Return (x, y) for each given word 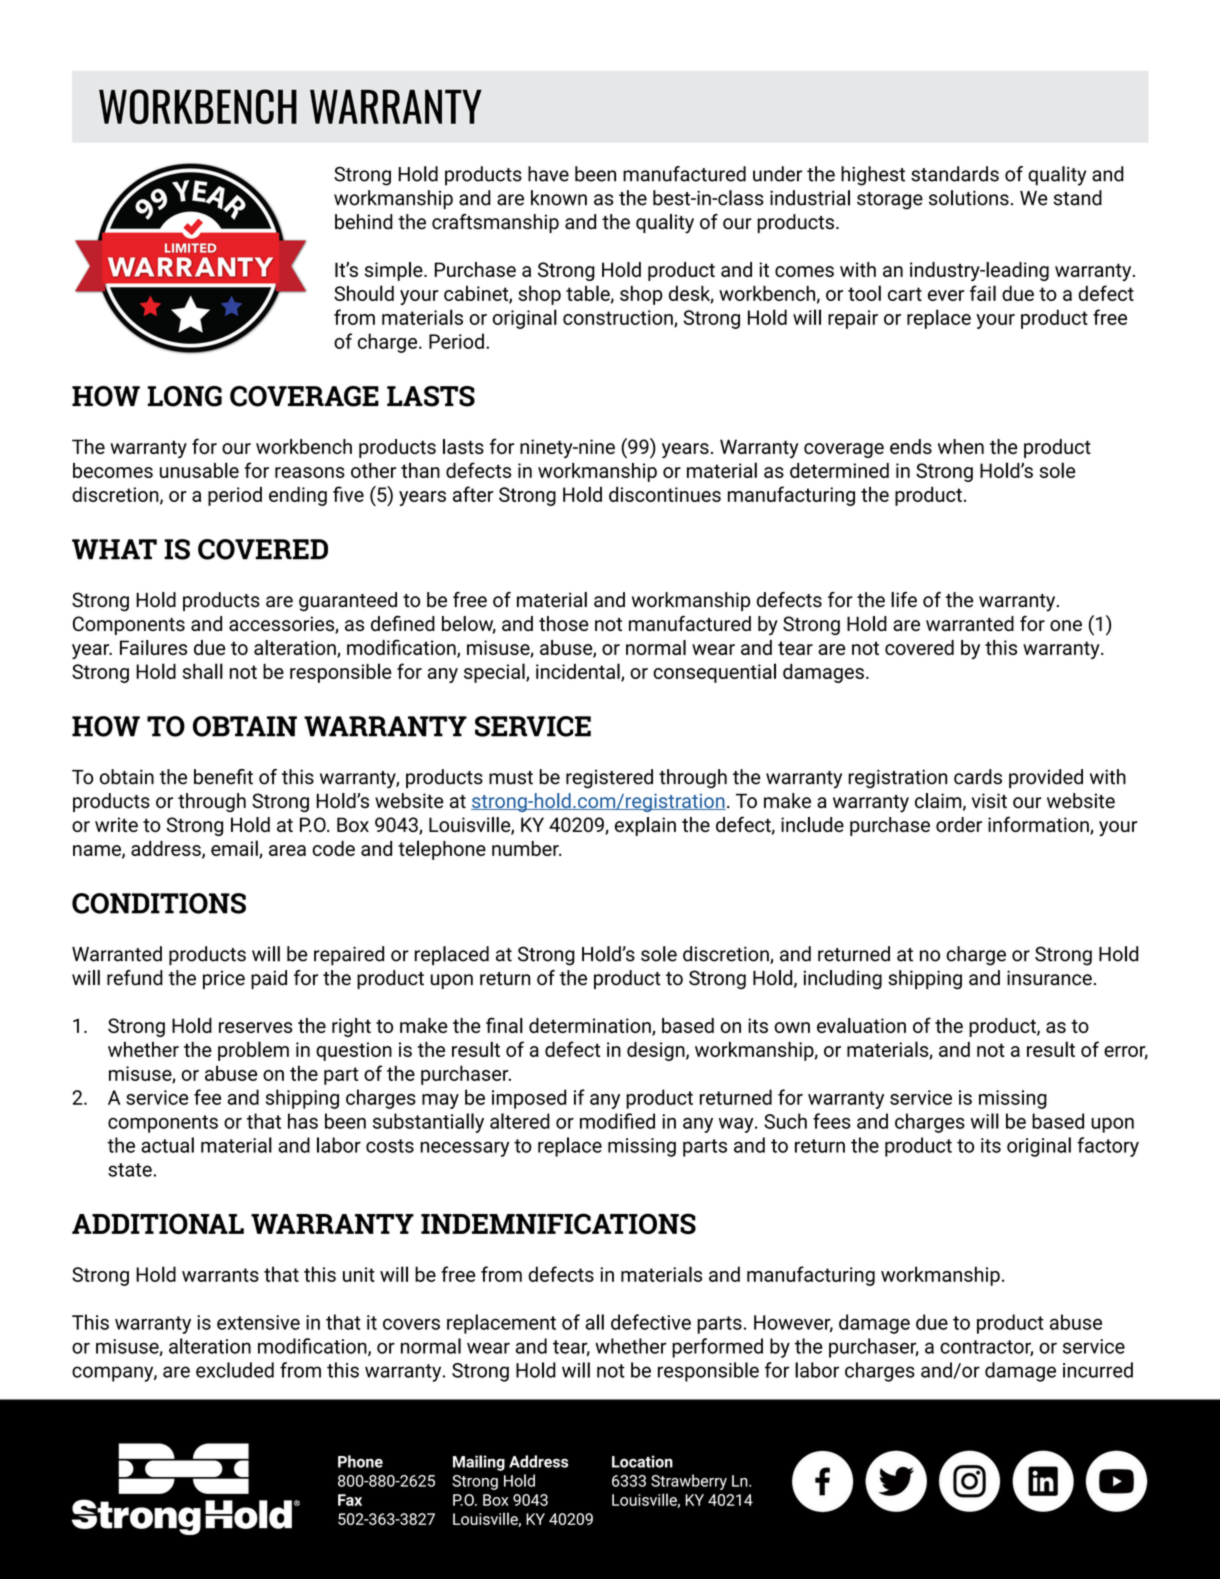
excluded (235, 1370)
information (1039, 825)
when (961, 446)
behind (364, 222)
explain (645, 826)
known (559, 198)
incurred (1098, 1370)
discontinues (665, 494)
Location (642, 1461)
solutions (969, 198)
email (235, 849)
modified (617, 1121)
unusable (199, 470)
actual (167, 1145)
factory (1108, 1147)
